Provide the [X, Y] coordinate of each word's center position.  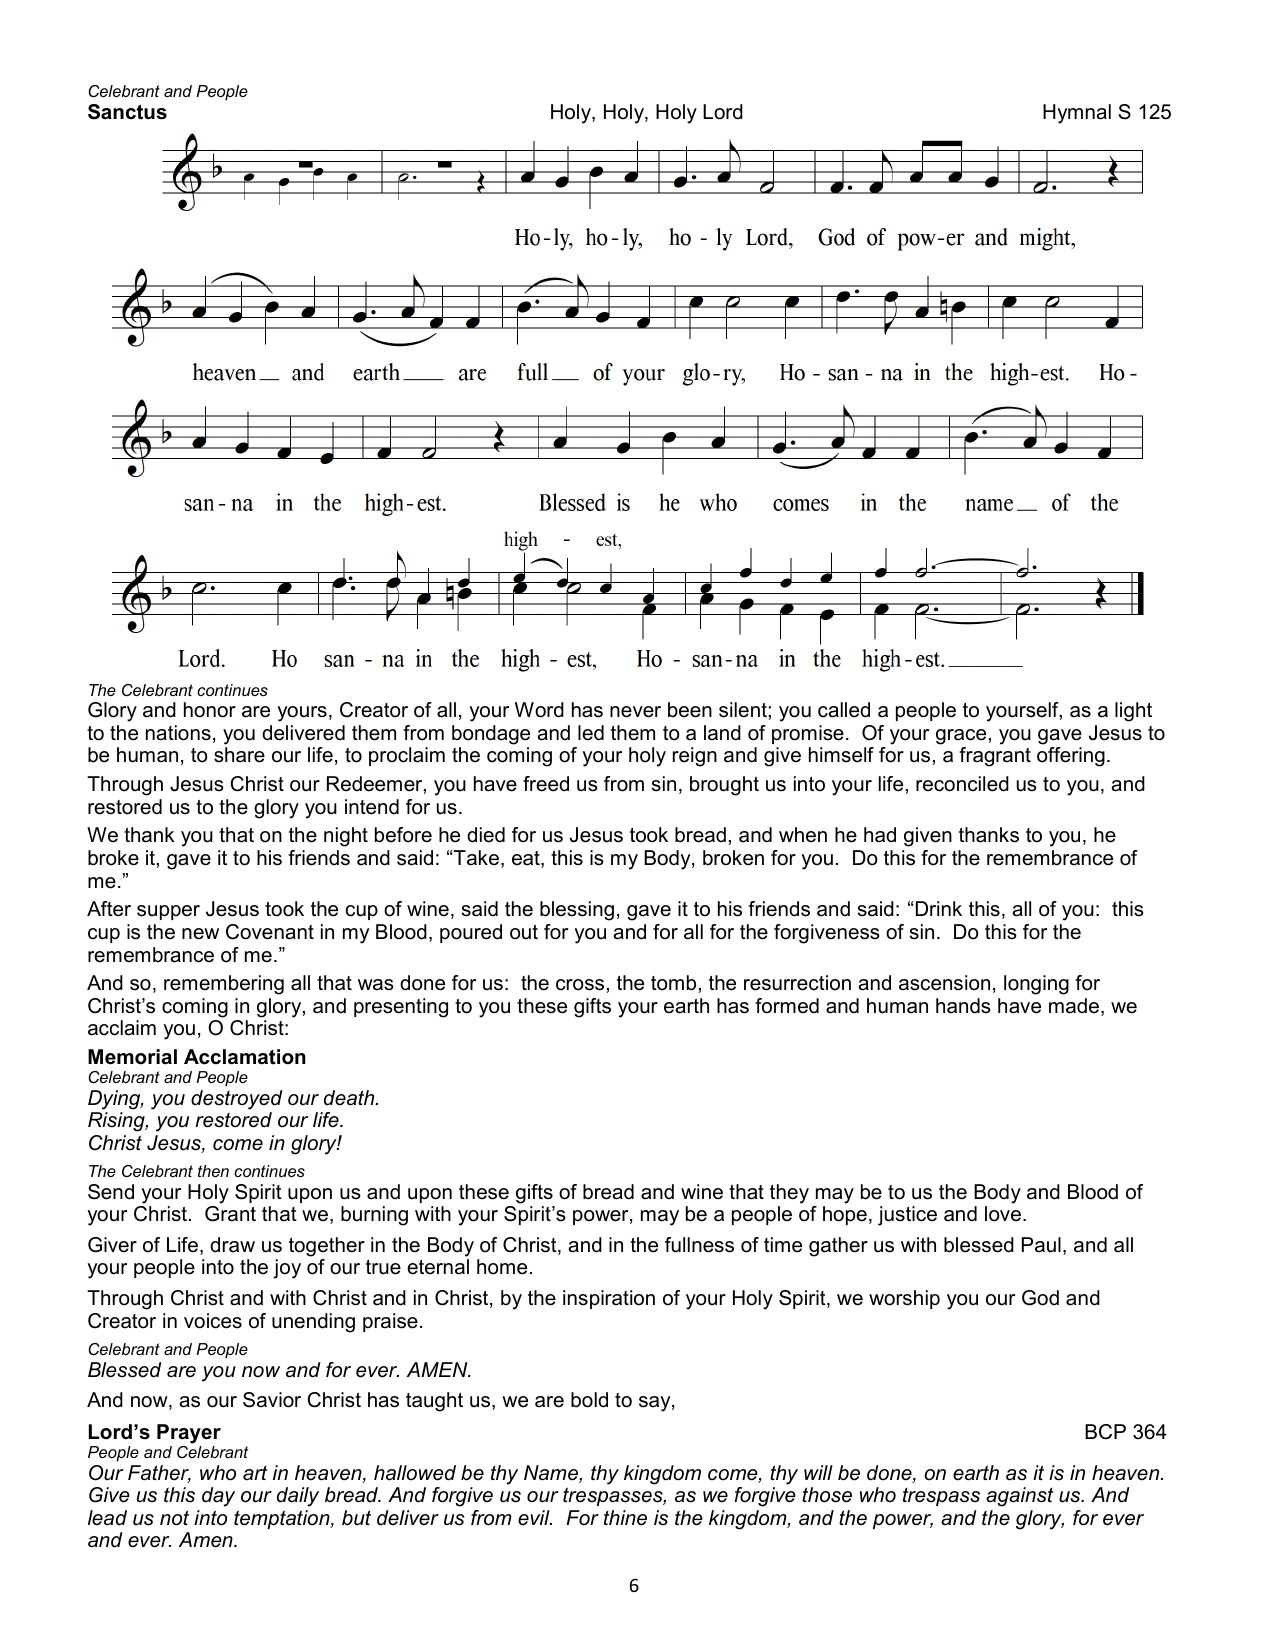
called [844, 710]
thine [625, 1518]
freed [546, 784]
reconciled [962, 784]
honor [210, 710]
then [213, 1171]
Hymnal [1077, 114]
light [1133, 712]
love [1003, 1214]
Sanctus [127, 112]
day [218, 1497]
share [239, 755]
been [690, 710]
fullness [699, 1245]
